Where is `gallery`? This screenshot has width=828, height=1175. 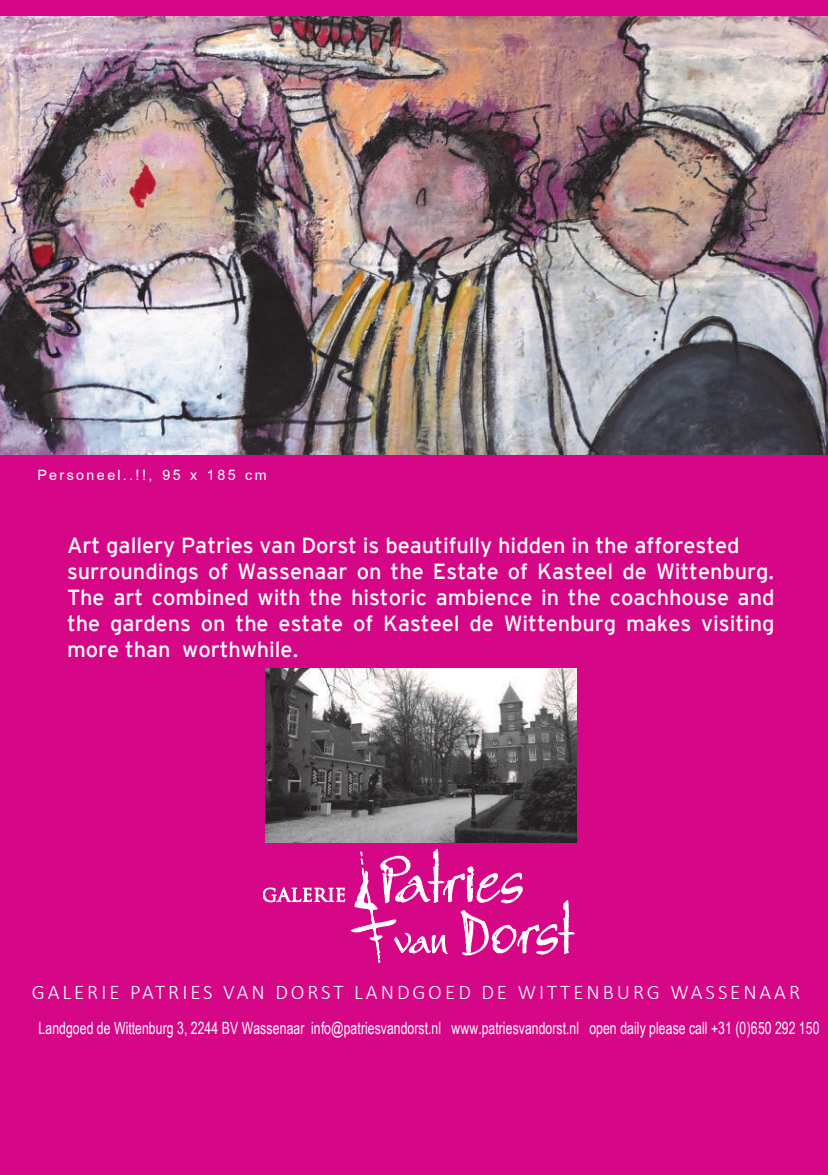
gallery is located at coordinates (140, 547).
